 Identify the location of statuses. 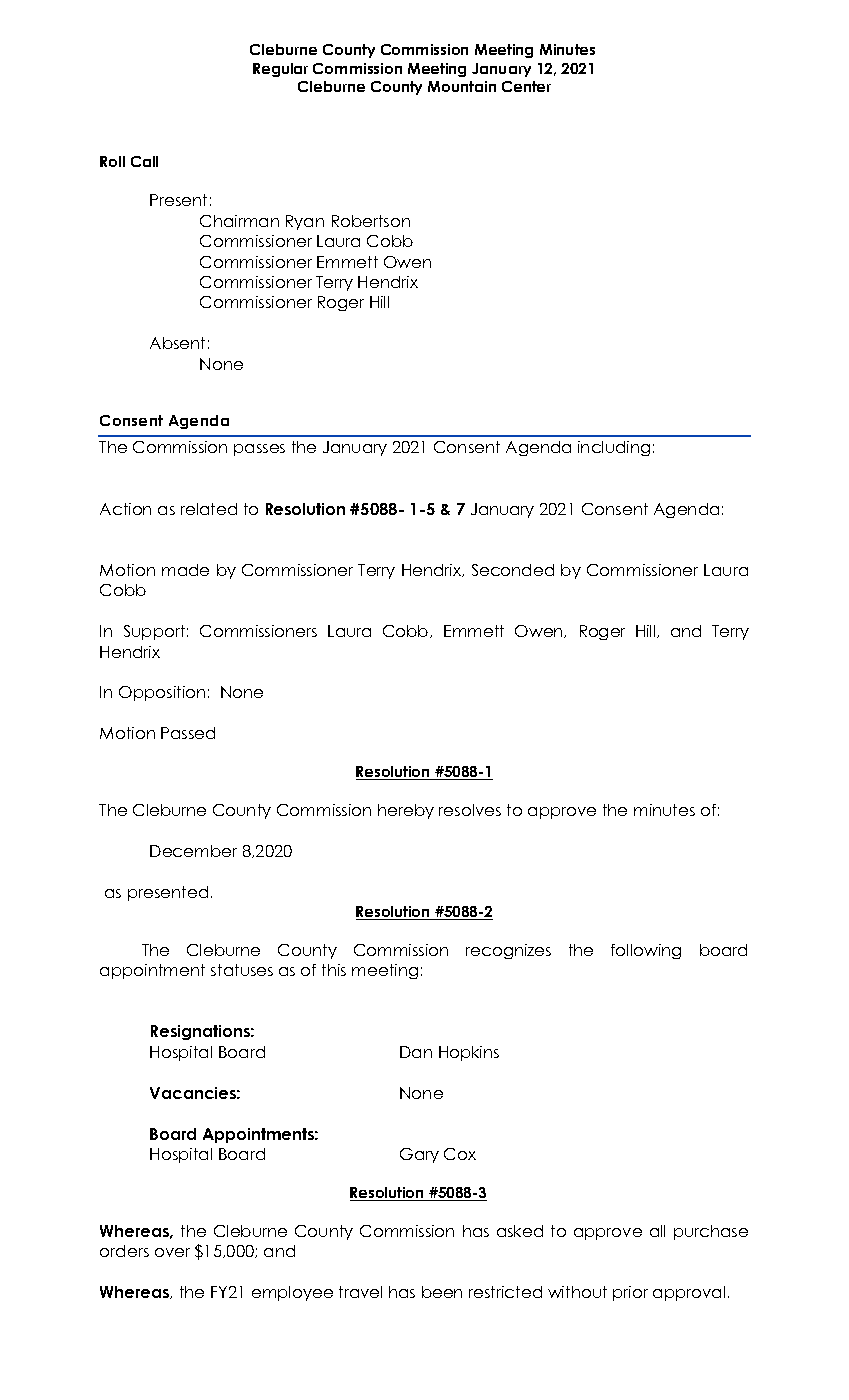
(242, 970).
